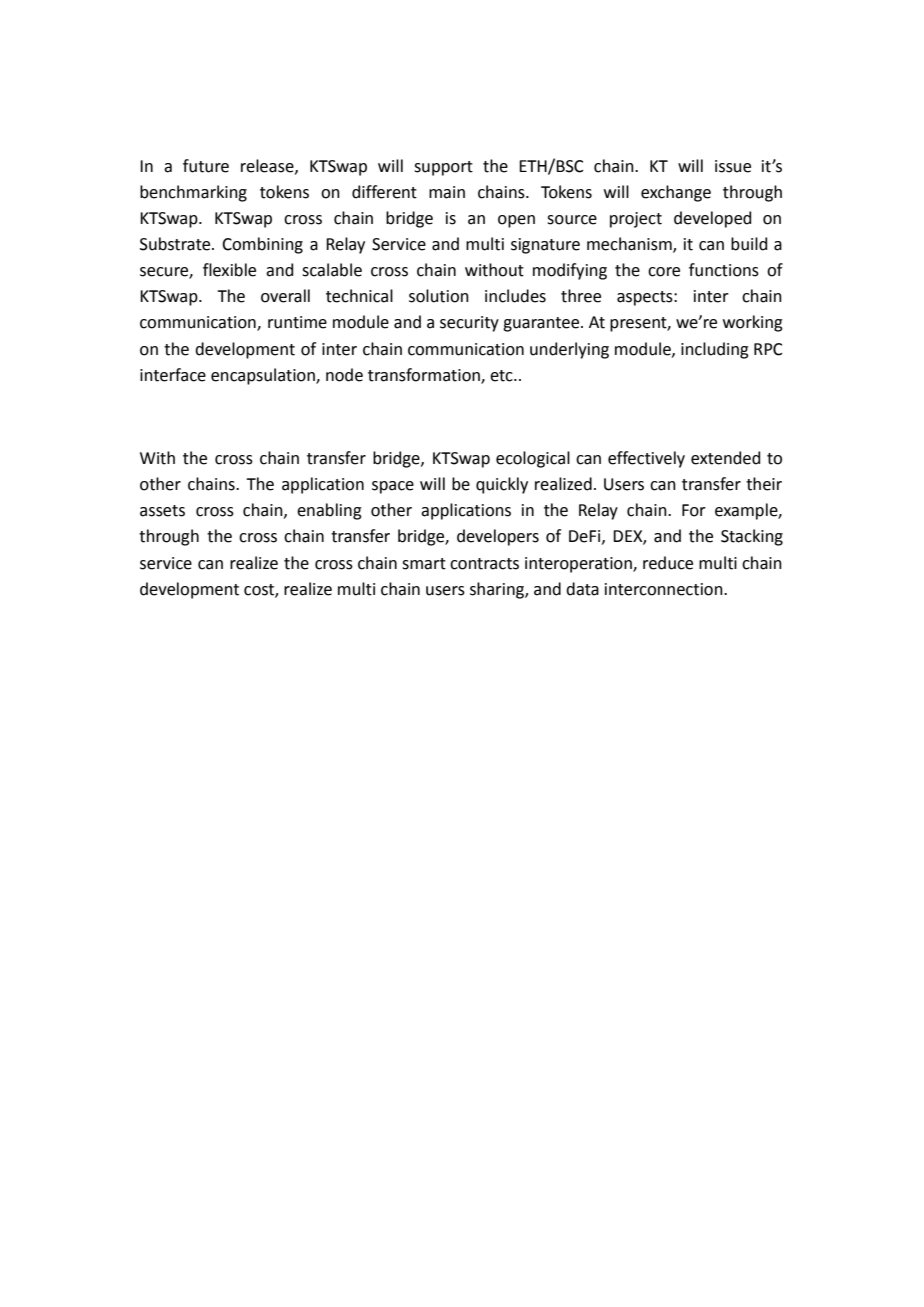 The height and width of the screenshot is (1307, 924). Describe the element at coordinates (424, 564) in the screenshot. I see `smart` at that location.
